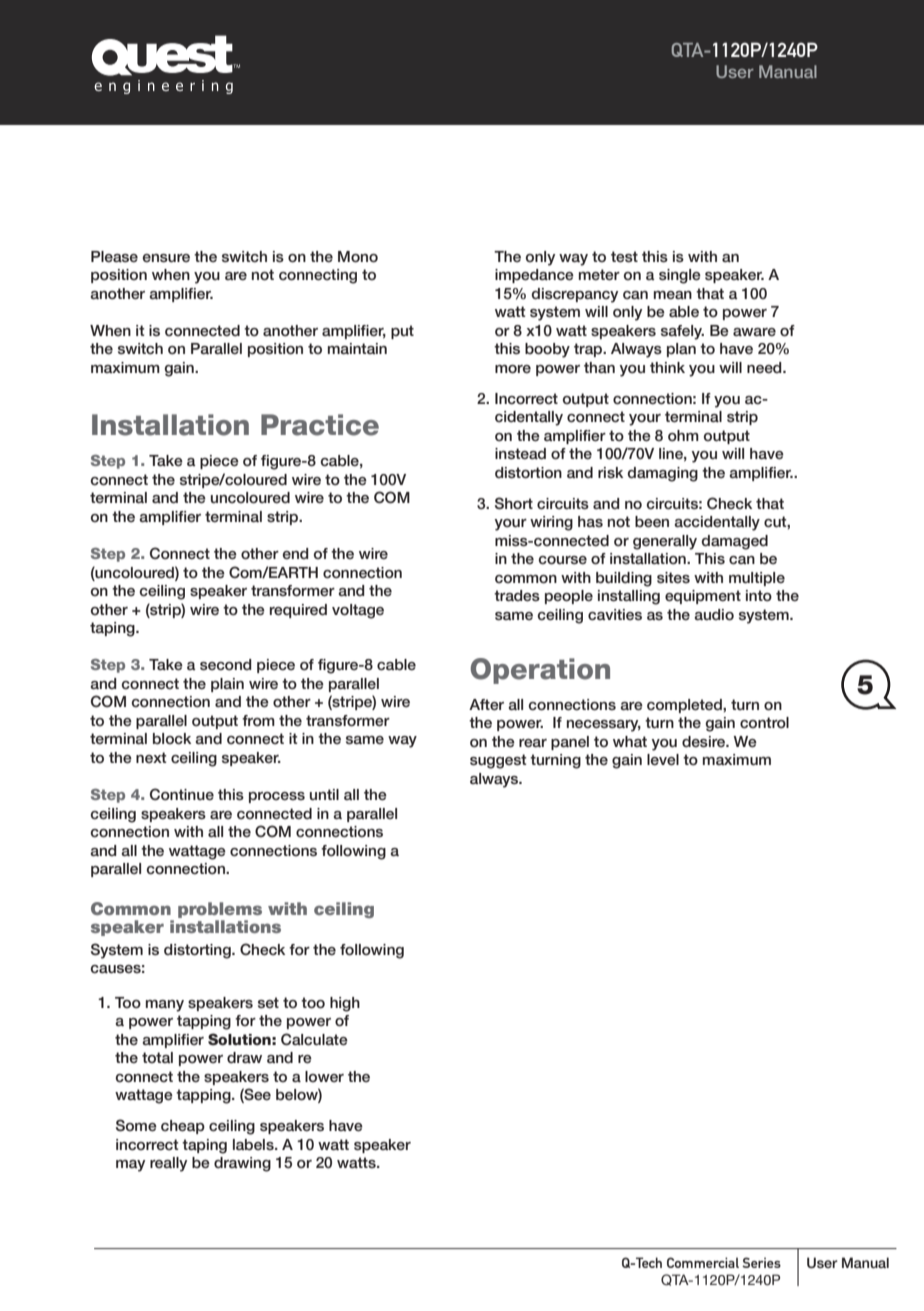  I want to click on ensure, so click(166, 258).
